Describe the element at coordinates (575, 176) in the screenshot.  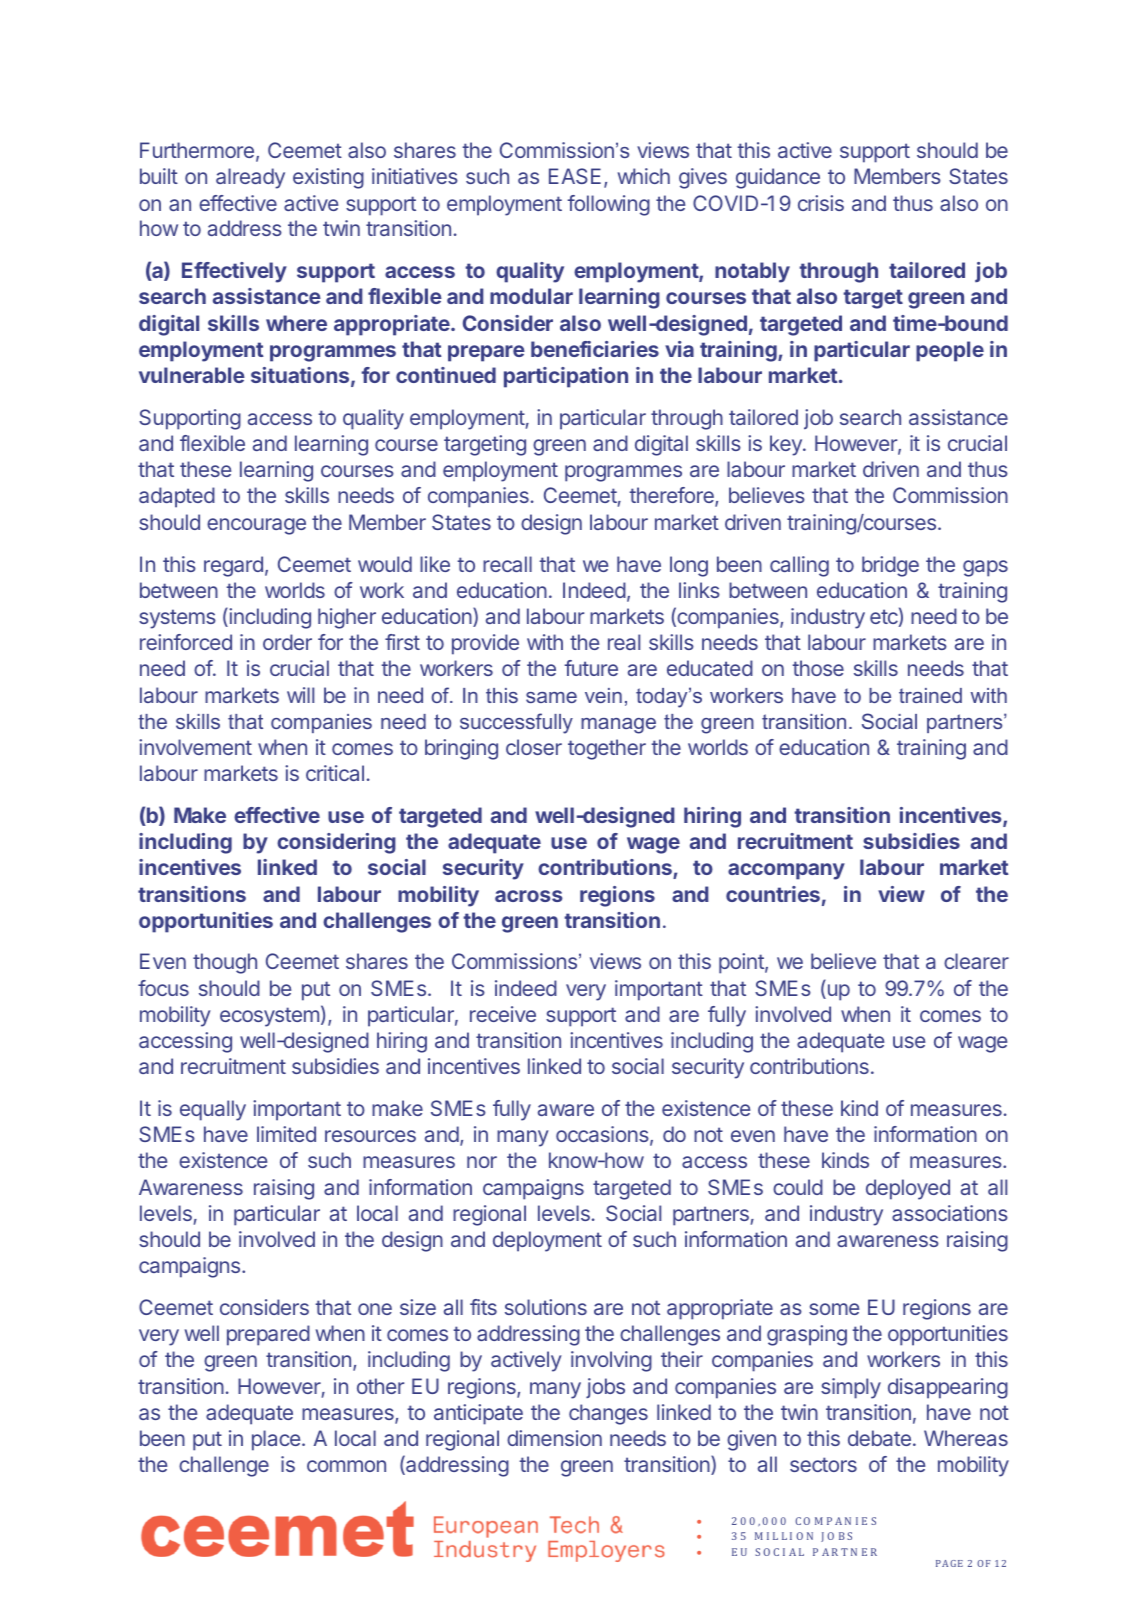
I see `EASE` at that location.
